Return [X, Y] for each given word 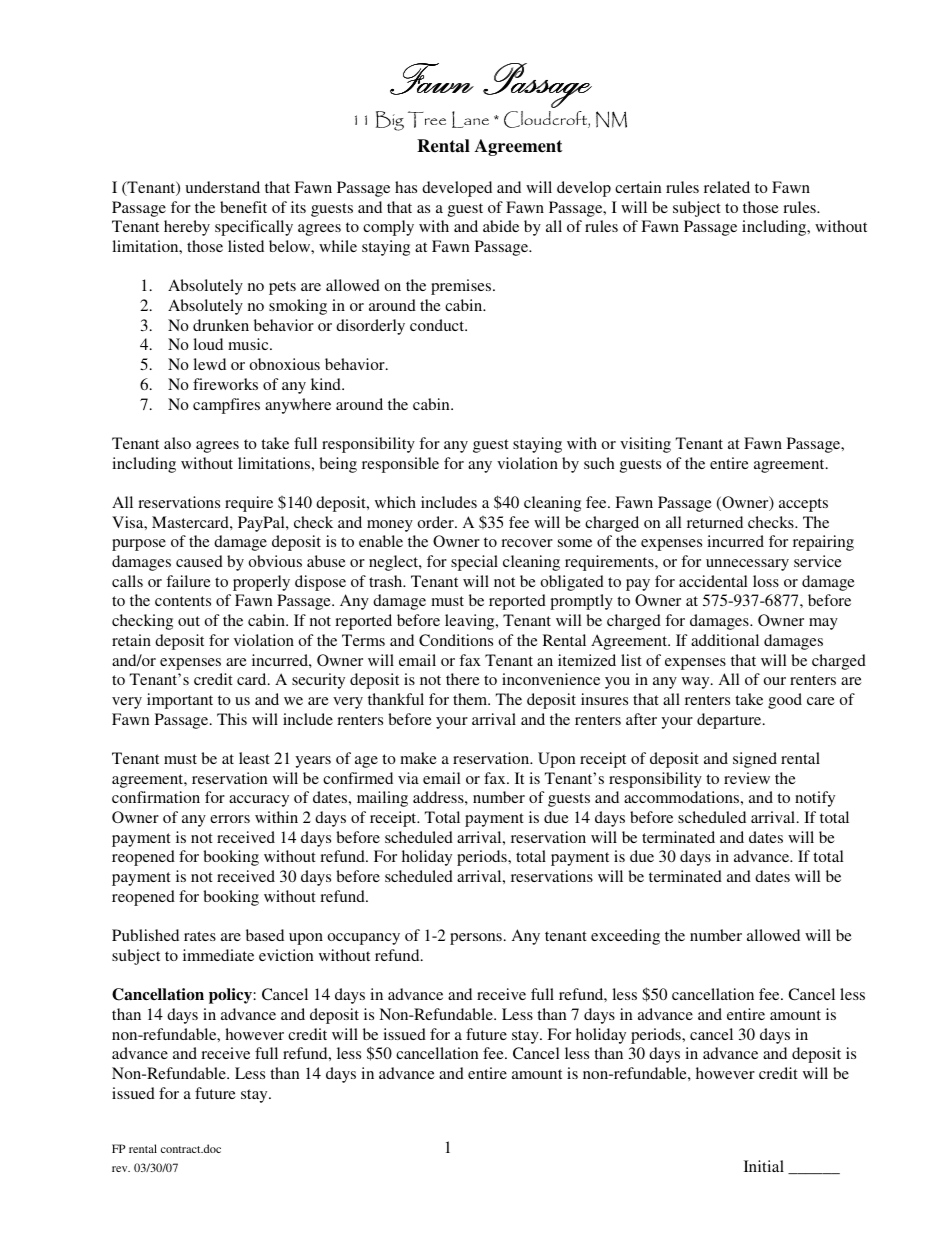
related [727, 187]
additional [725, 640]
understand [222, 187]
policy [231, 996]
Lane [470, 119]
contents [183, 601]
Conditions [456, 640]
